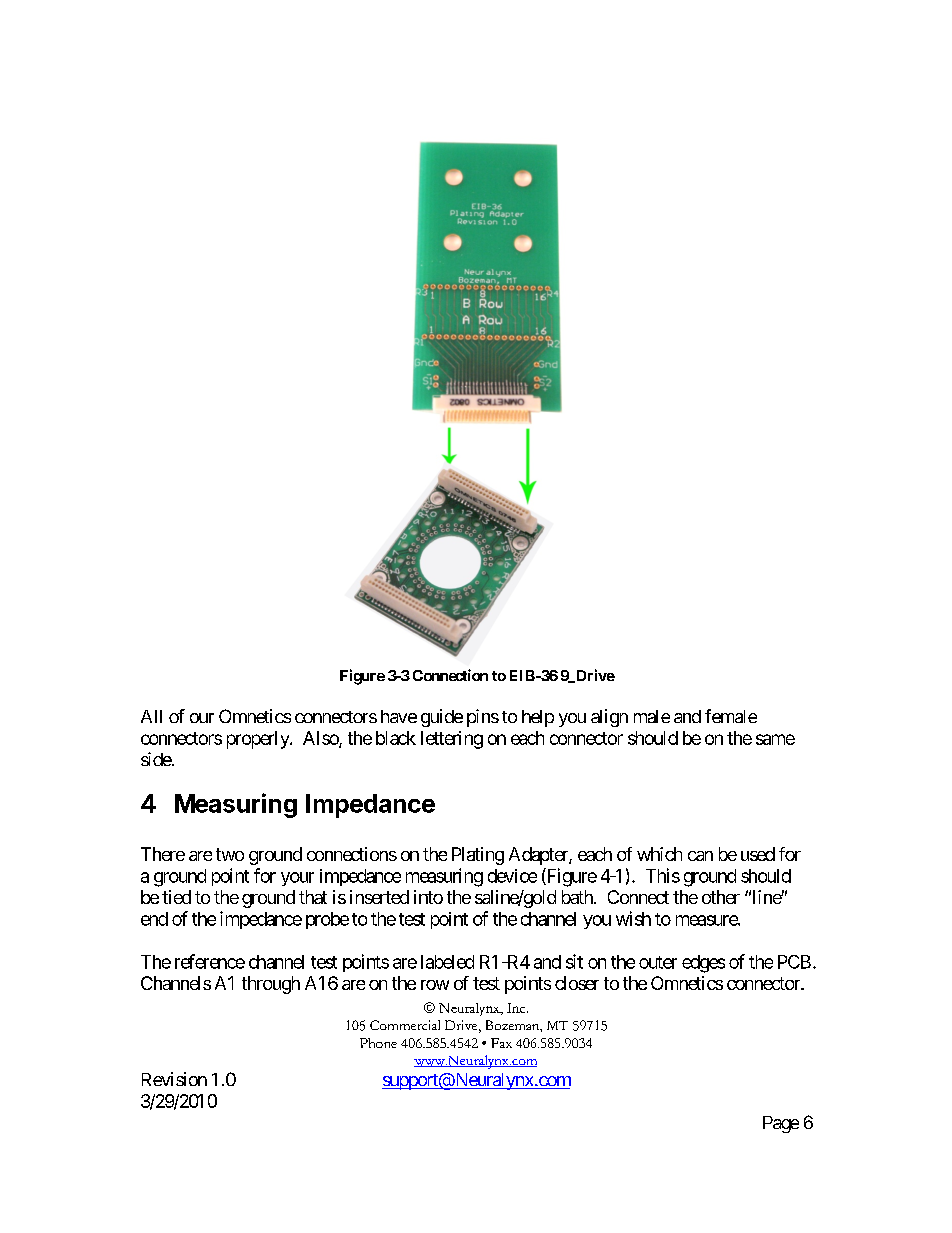 This screenshot has width=952, height=1233. I want to click on All, so click(151, 716).
